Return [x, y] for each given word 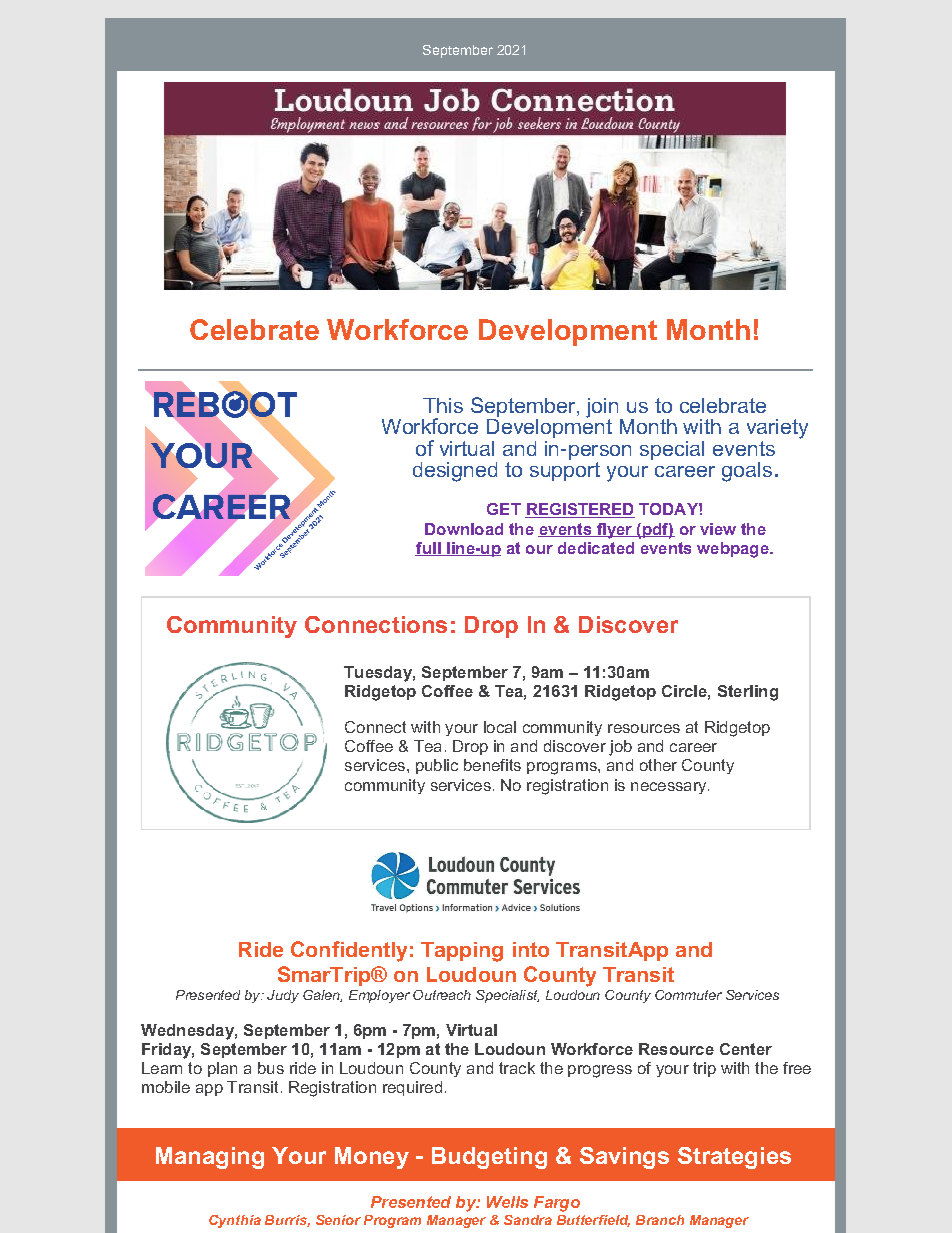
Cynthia [235, 1221]
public [437, 766]
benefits [492, 765]
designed [455, 472]
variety [777, 429]
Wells [507, 1202]
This [443, 405]
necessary [670, 788]
